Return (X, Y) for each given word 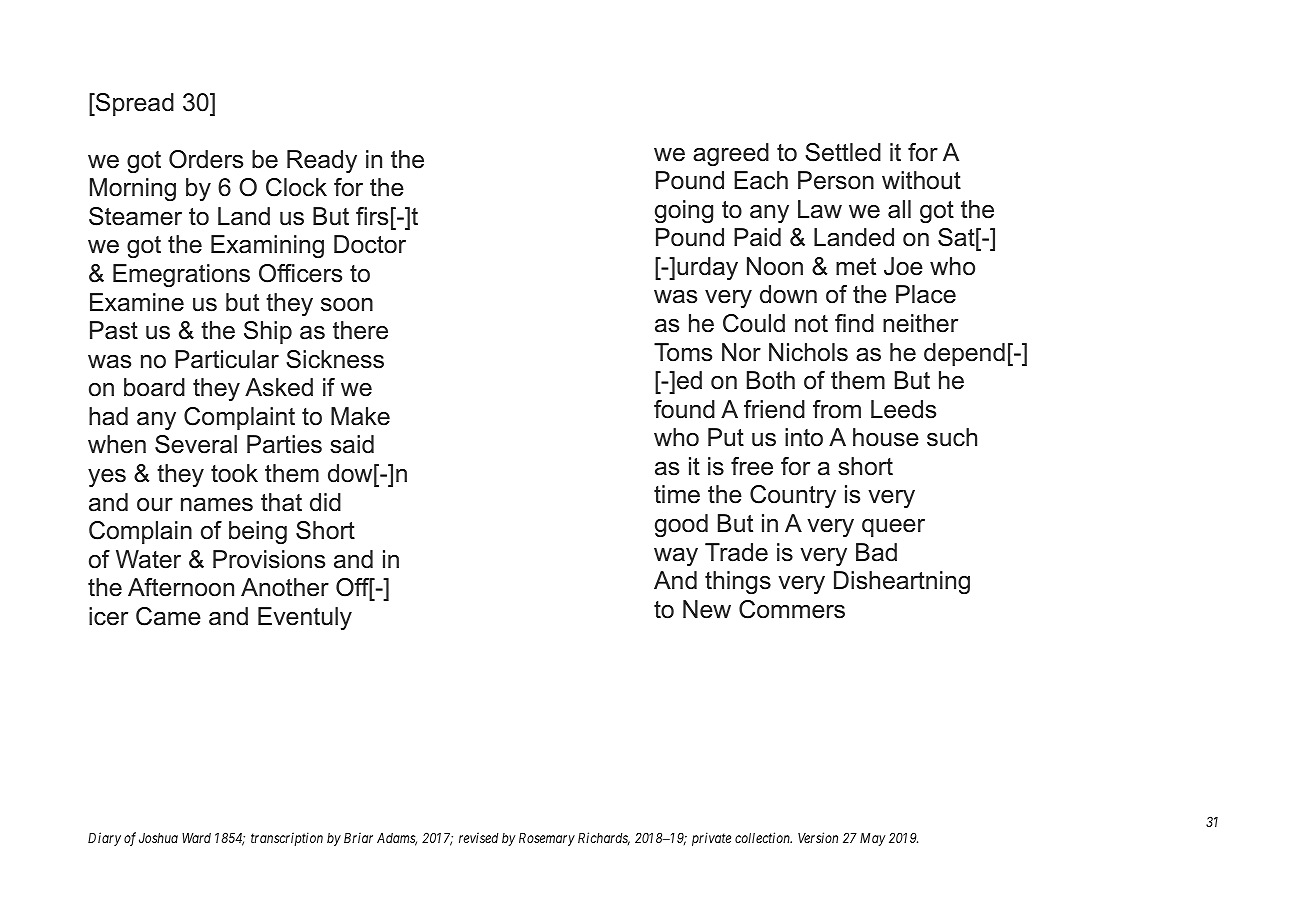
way (676, 557)
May (873, 839)
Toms (683, 352)
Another (285, 587)
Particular (227, 359)
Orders (206, 159)
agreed (731, 154)
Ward (196, 838)
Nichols (808, 352)
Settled (843, 152)
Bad (876, 552)
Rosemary (547, 839)
